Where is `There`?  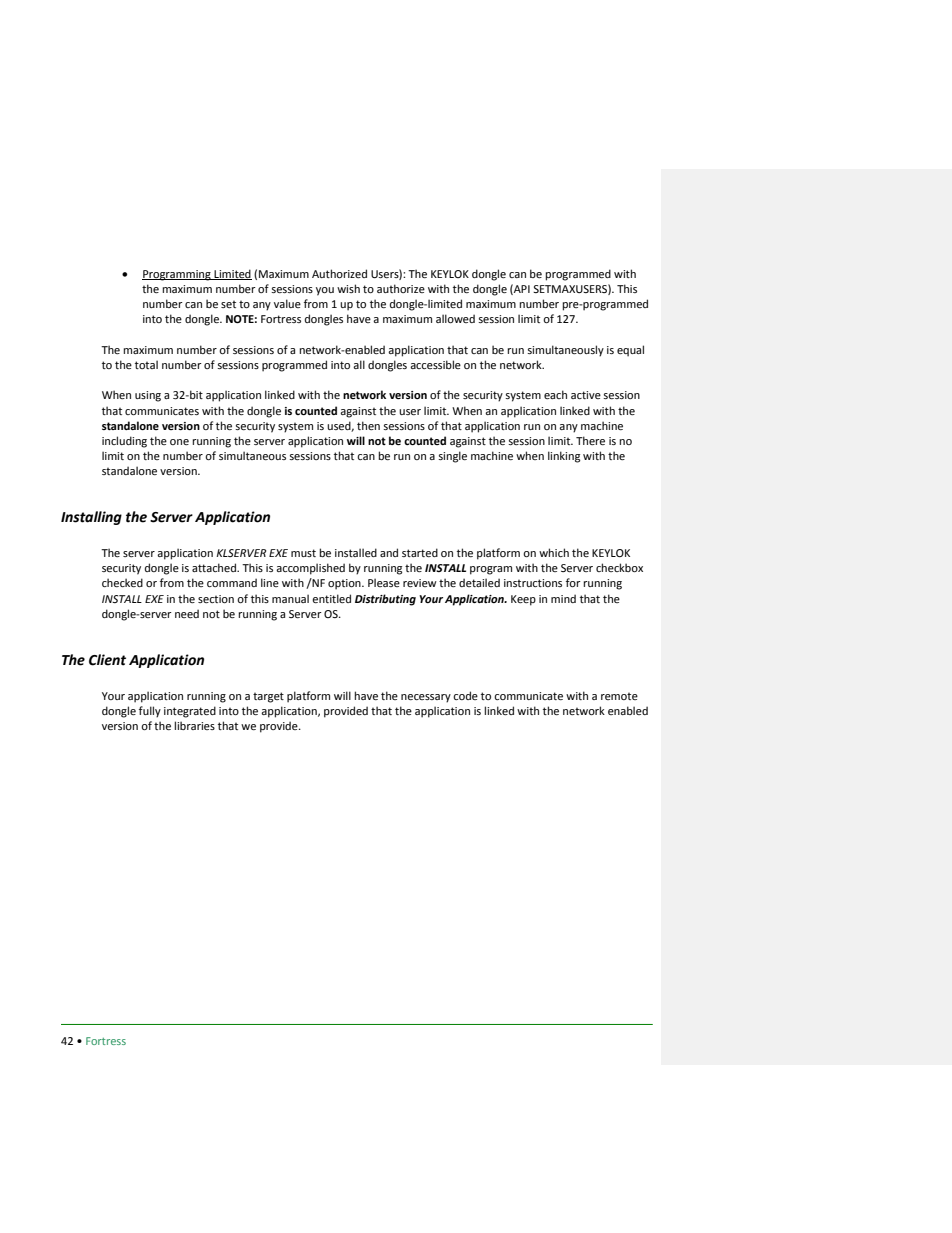
There is located at coordinates (590, 440).
